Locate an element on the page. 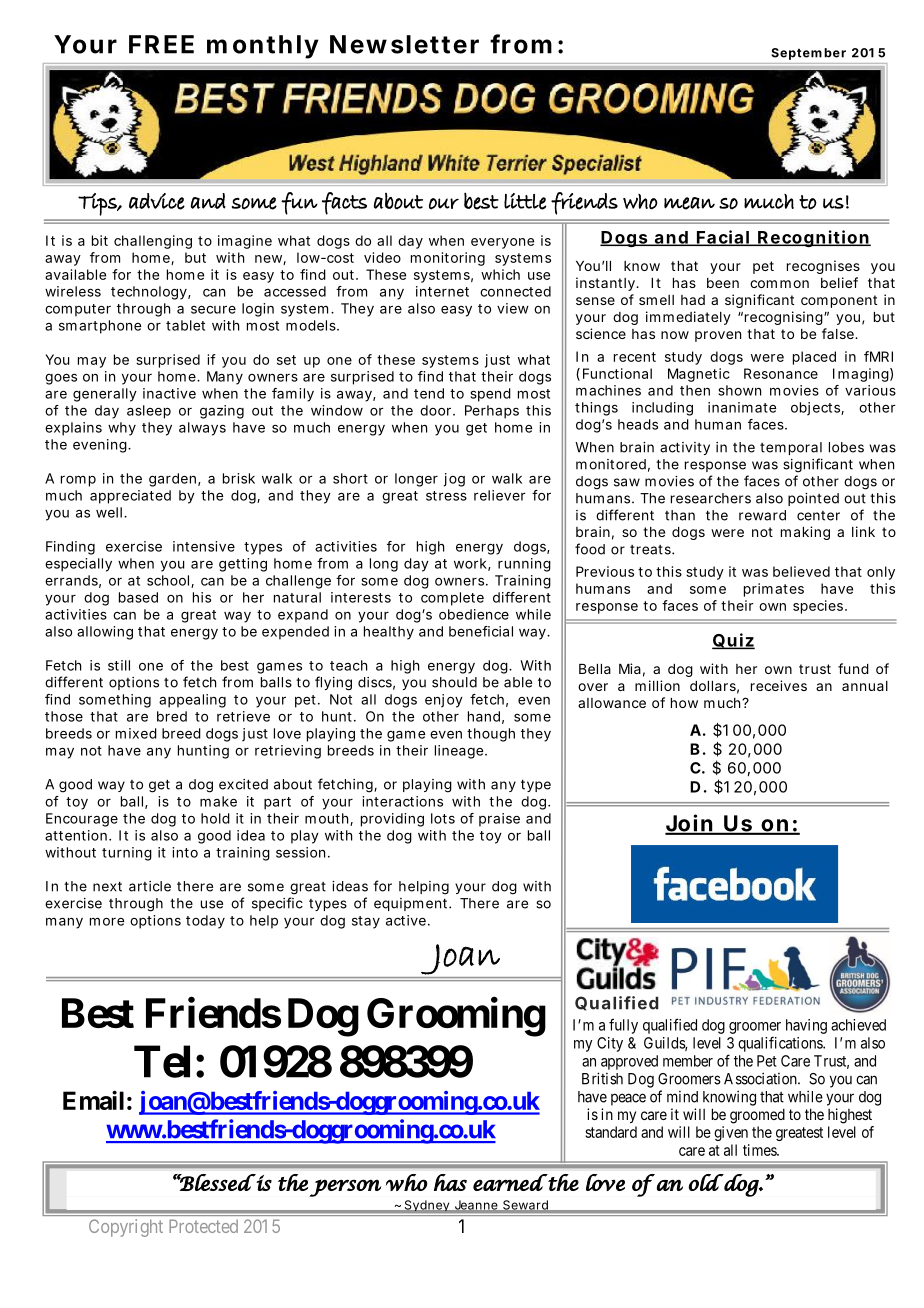 The width and height of the document is (924, 1308). article is located at coordinates (150, 886).
